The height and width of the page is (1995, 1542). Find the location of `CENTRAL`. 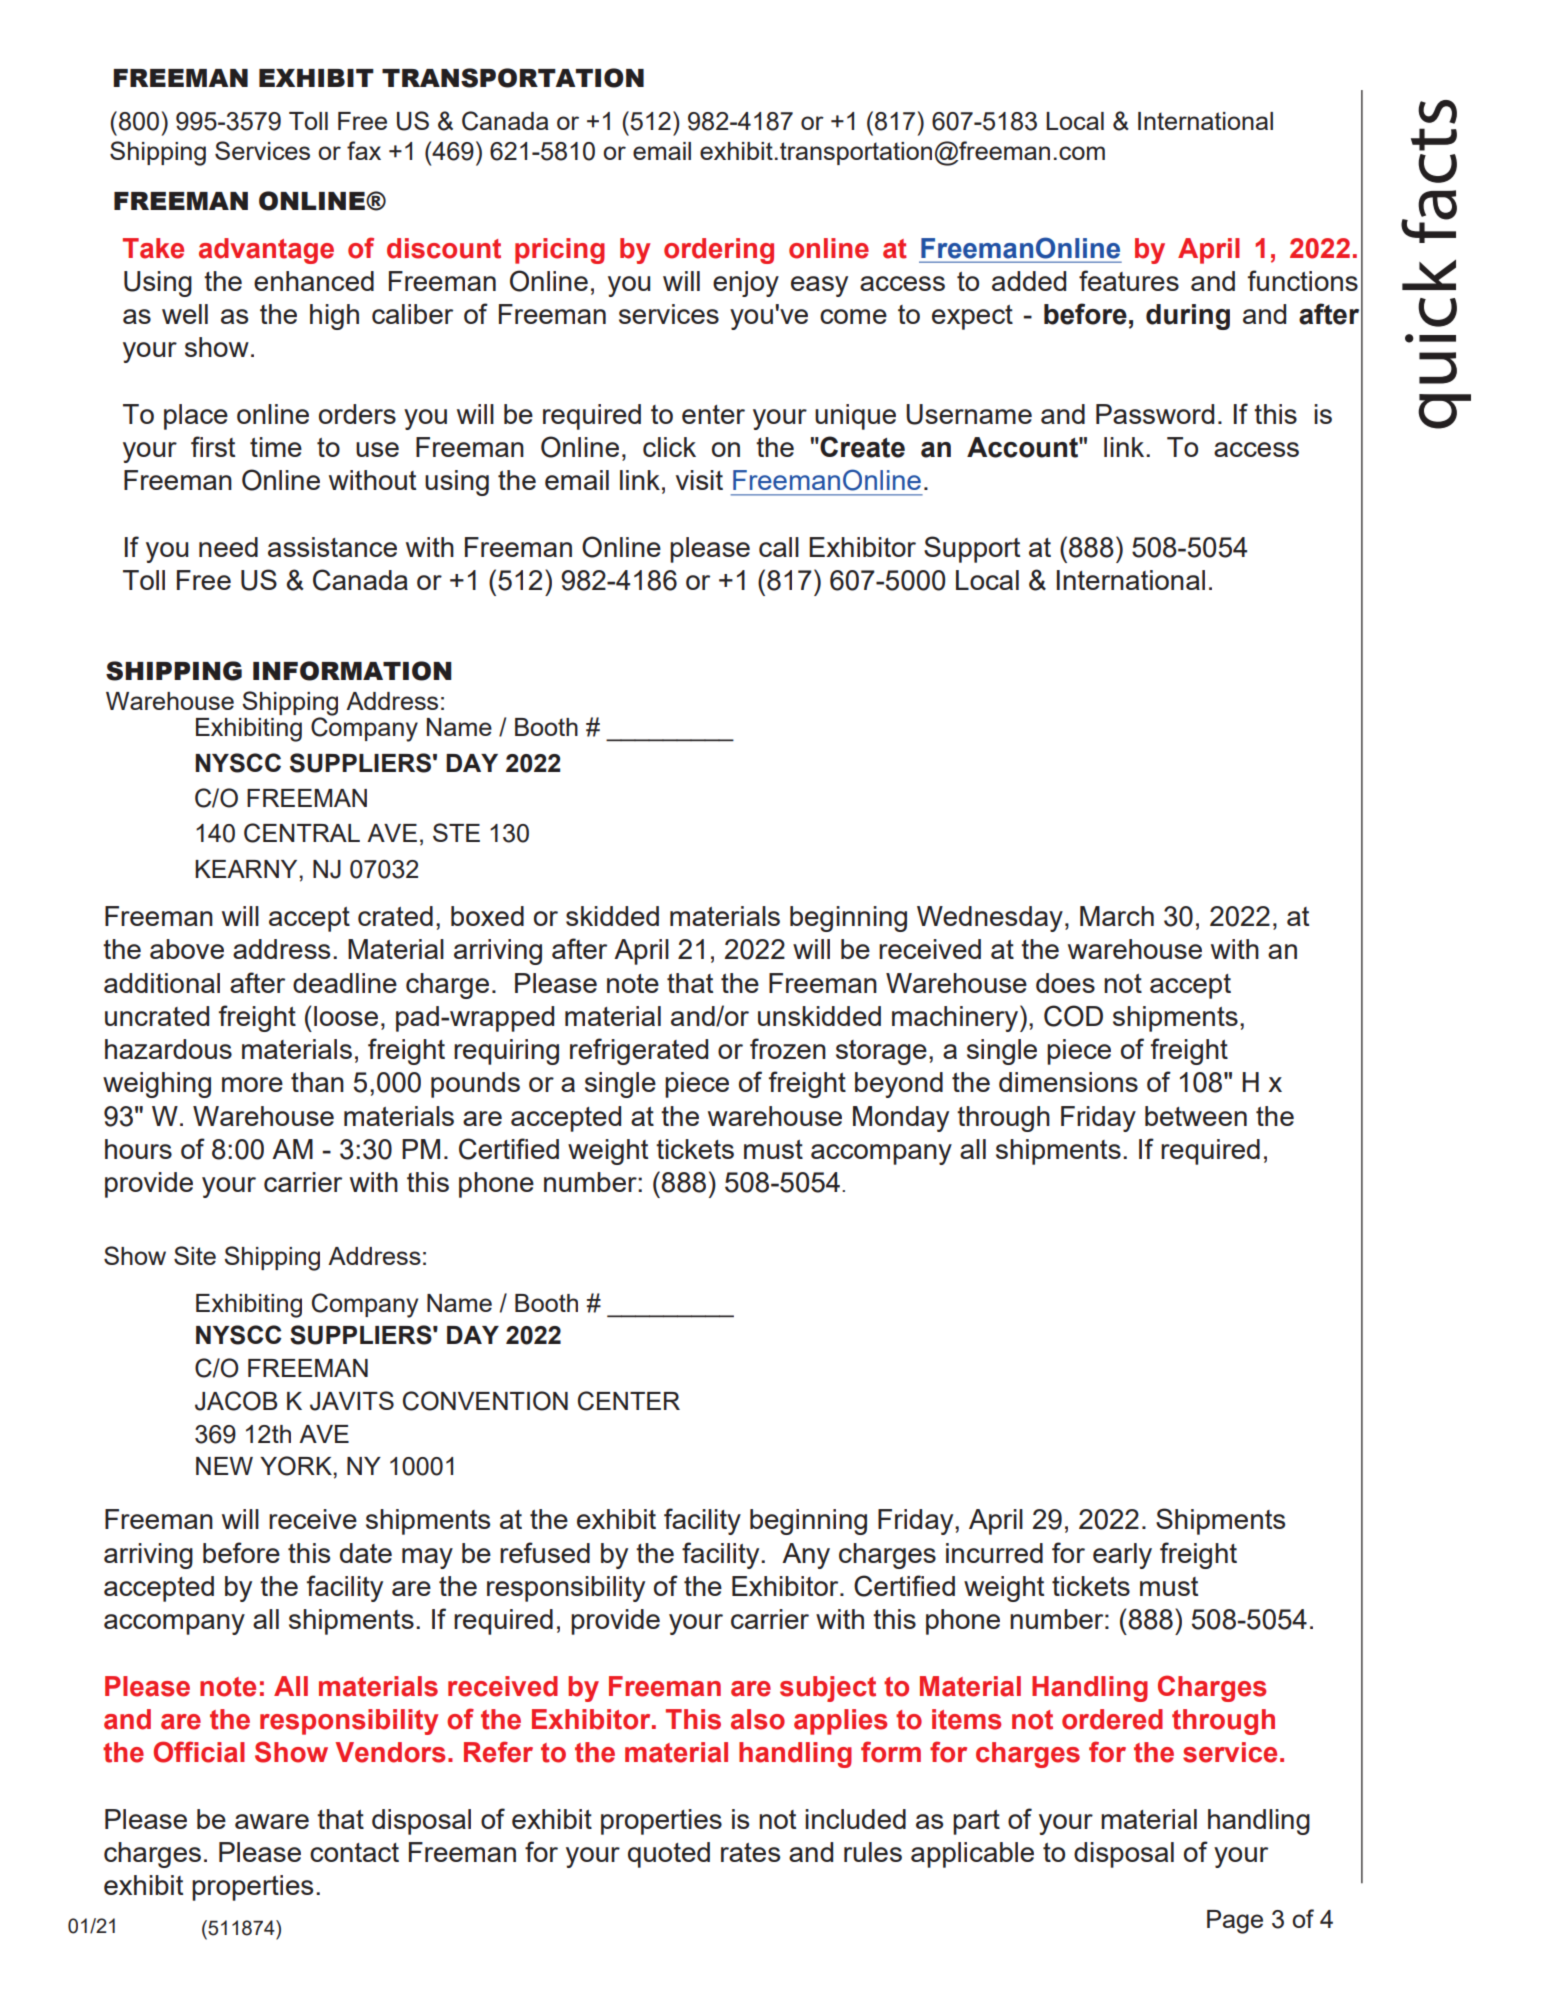

CENTRAL is located at coordinates (302, 833).
